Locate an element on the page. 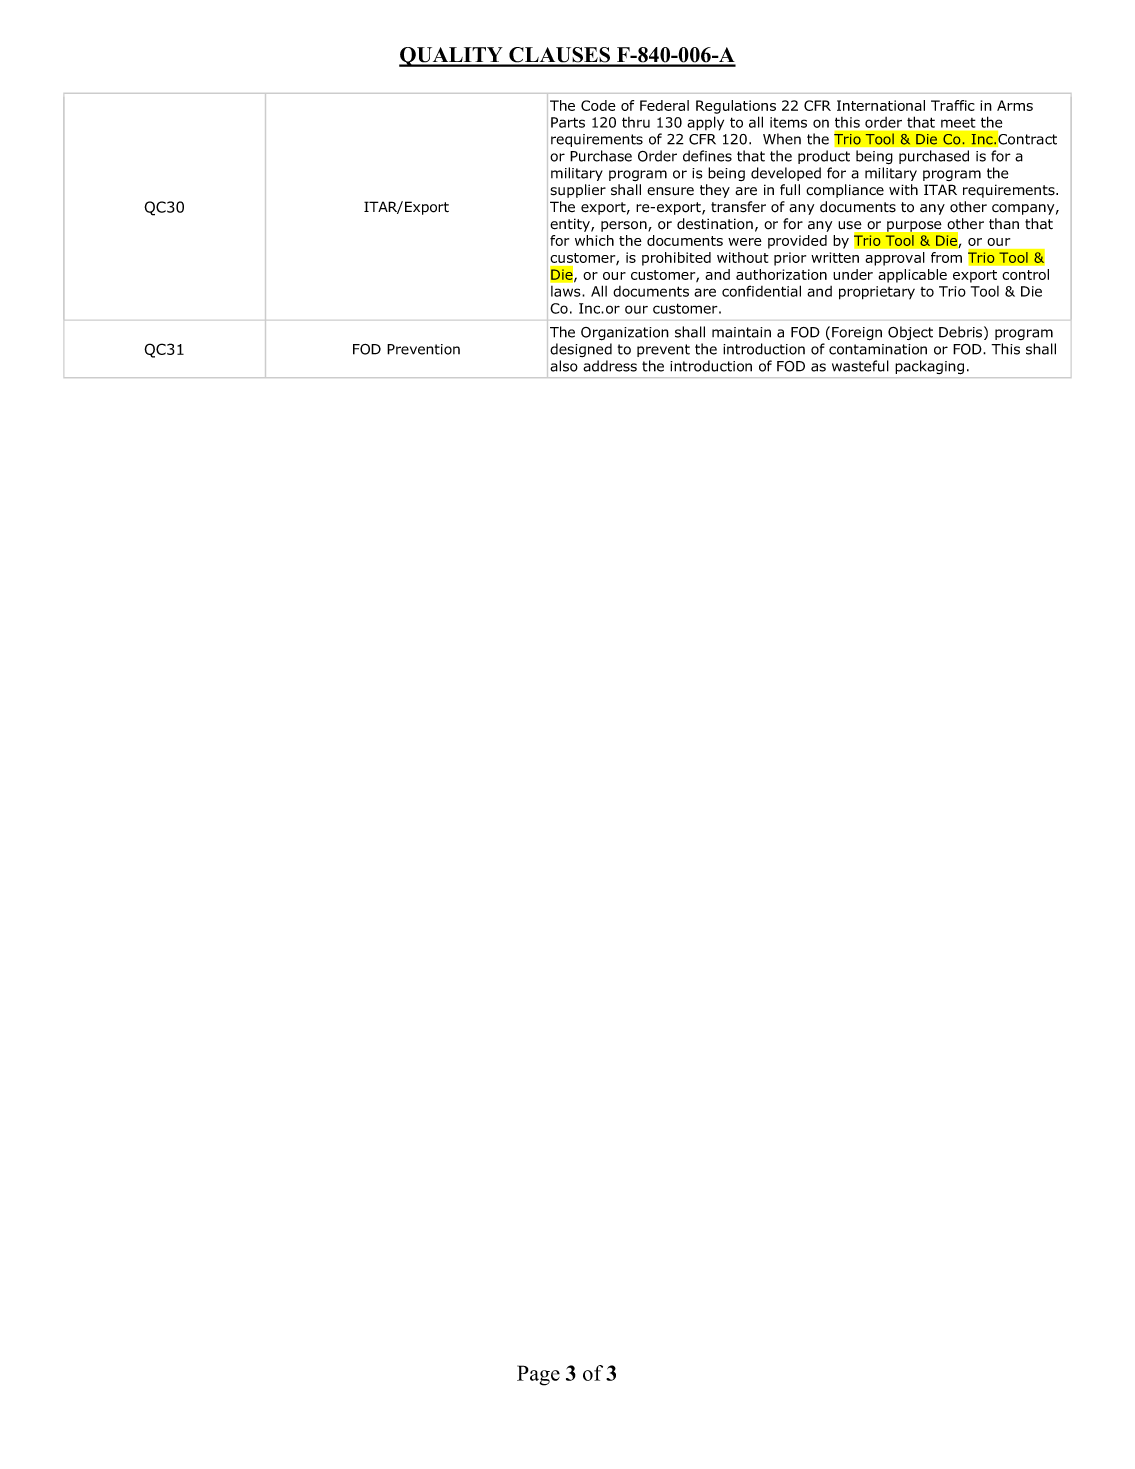  packaging is located at coordinates (929, 367).
